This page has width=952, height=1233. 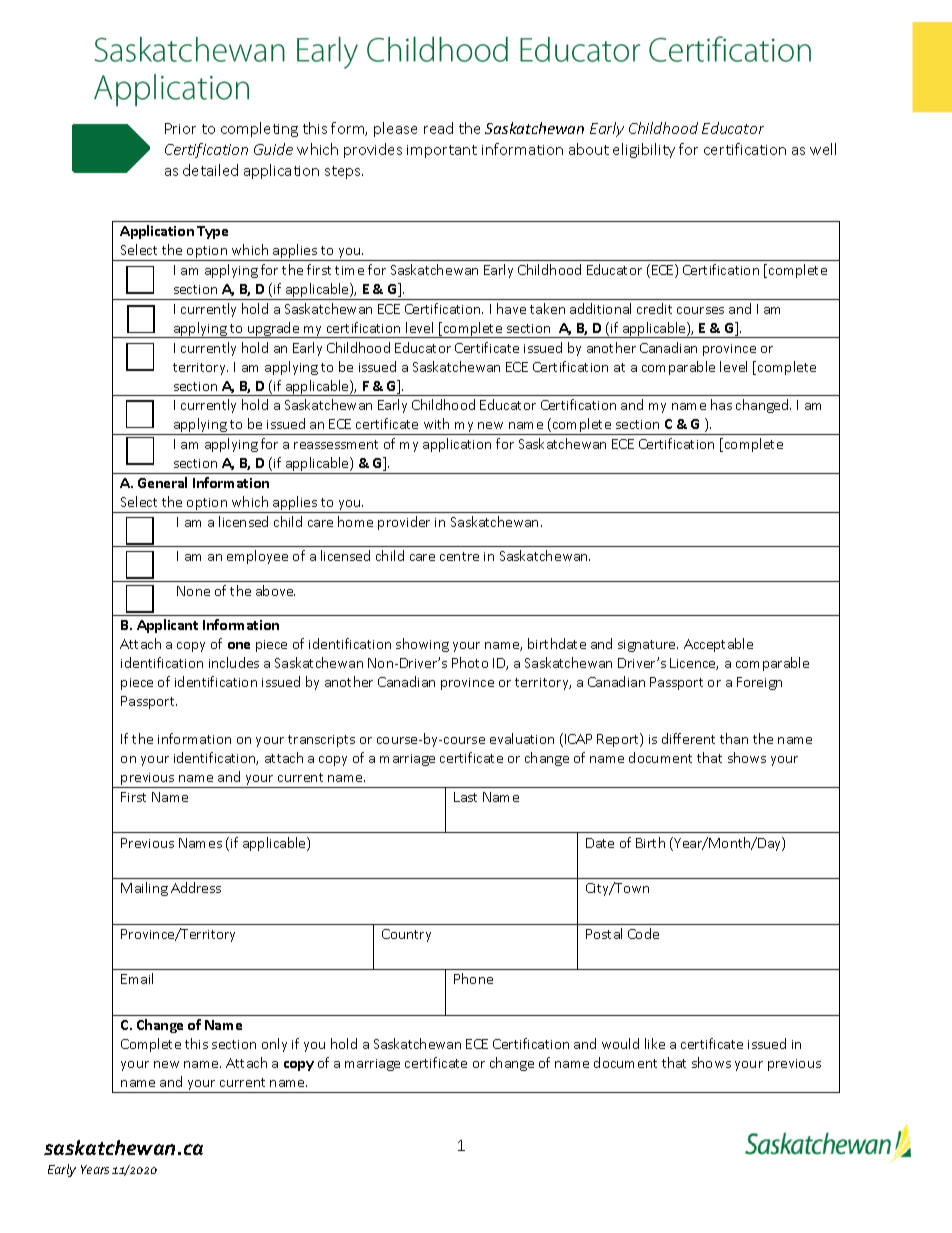 What do you see at coordinates (655, 1043) in the page?
I see `like` at bounding box center [655, 1043].
